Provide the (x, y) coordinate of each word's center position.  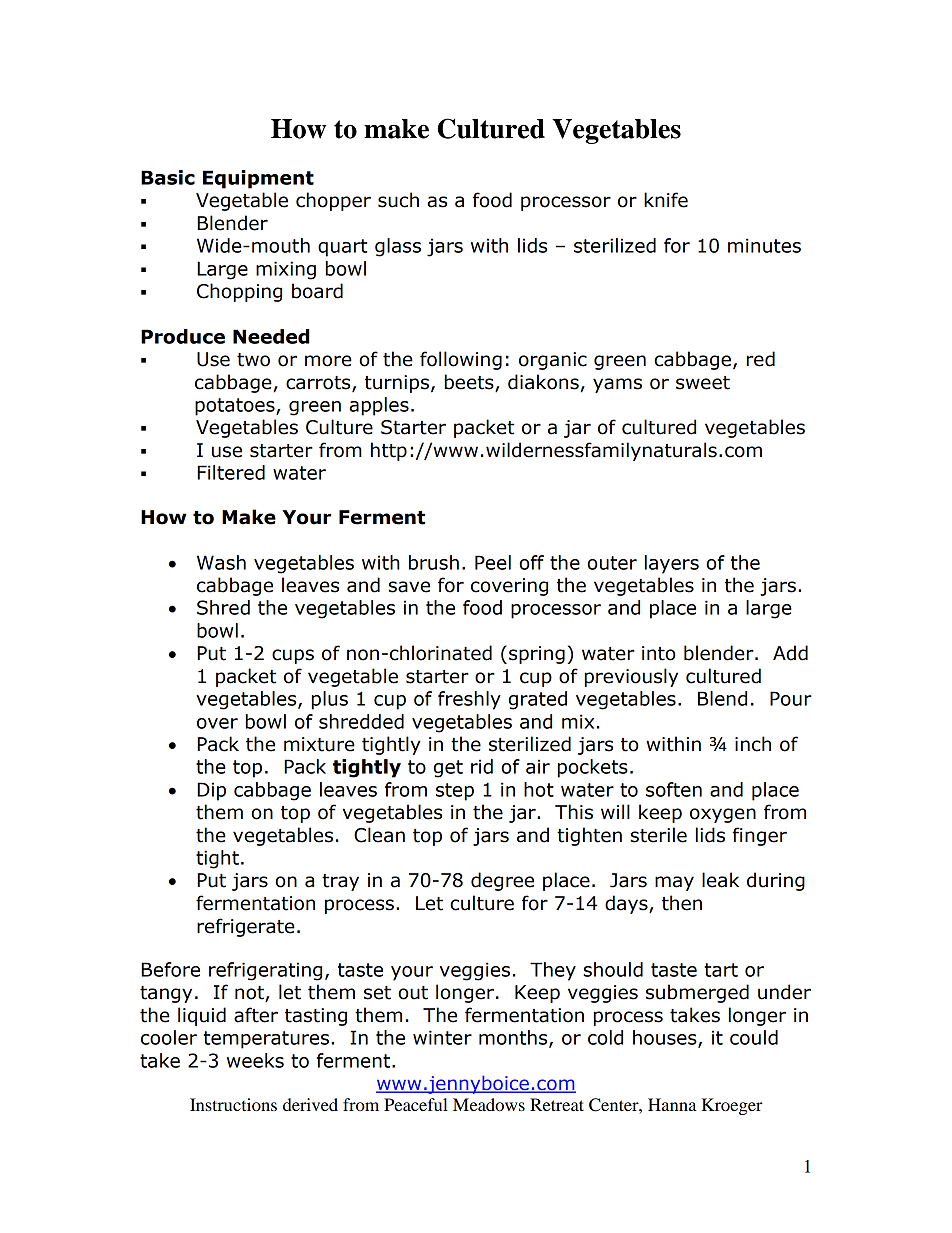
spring (537, 655)
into (659, 653)
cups (293, 656)
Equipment (258, 179)
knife (666, 200)
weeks (255, 1060)
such (398, 200)
